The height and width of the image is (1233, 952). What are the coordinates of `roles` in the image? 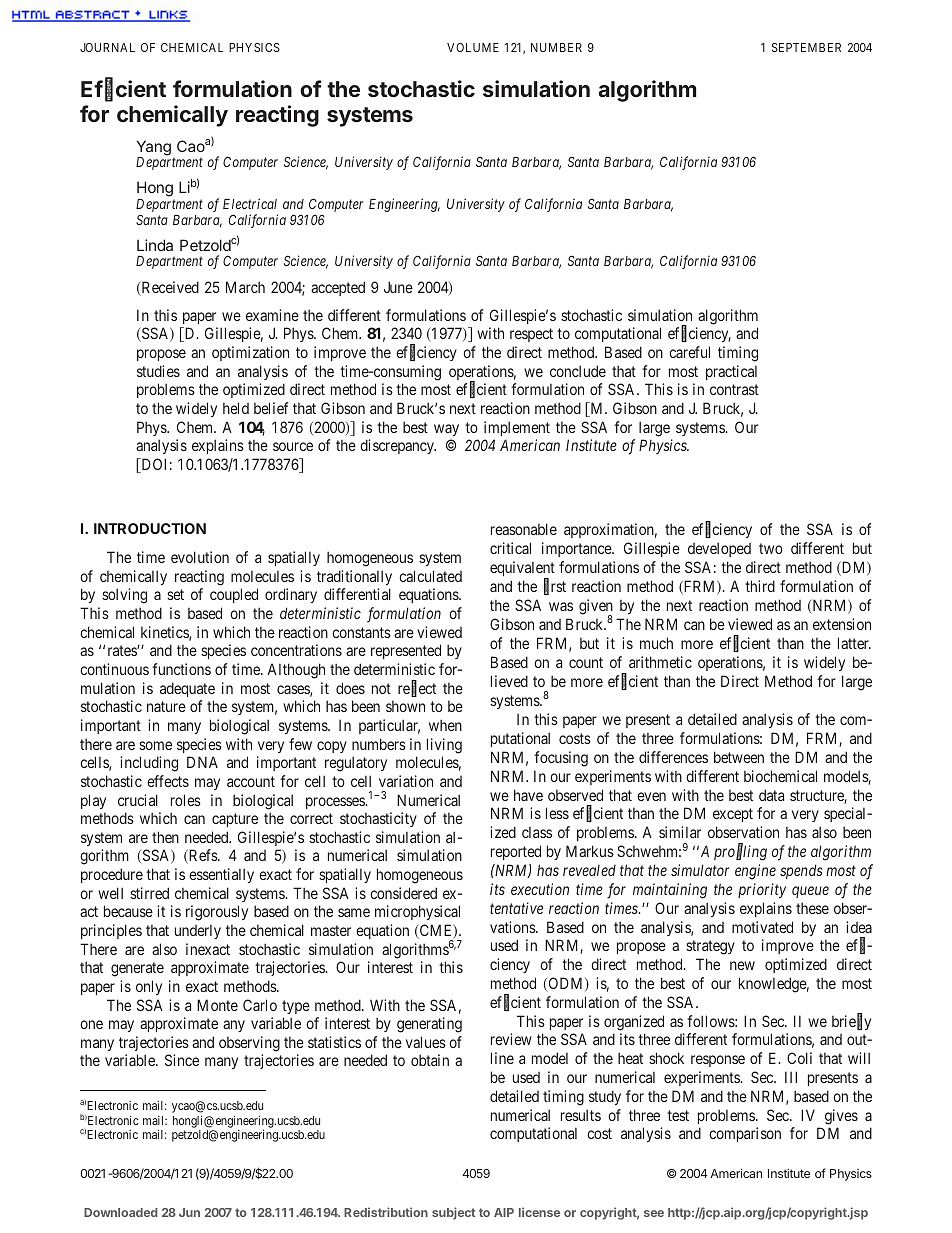 It's located at (186, 800).
